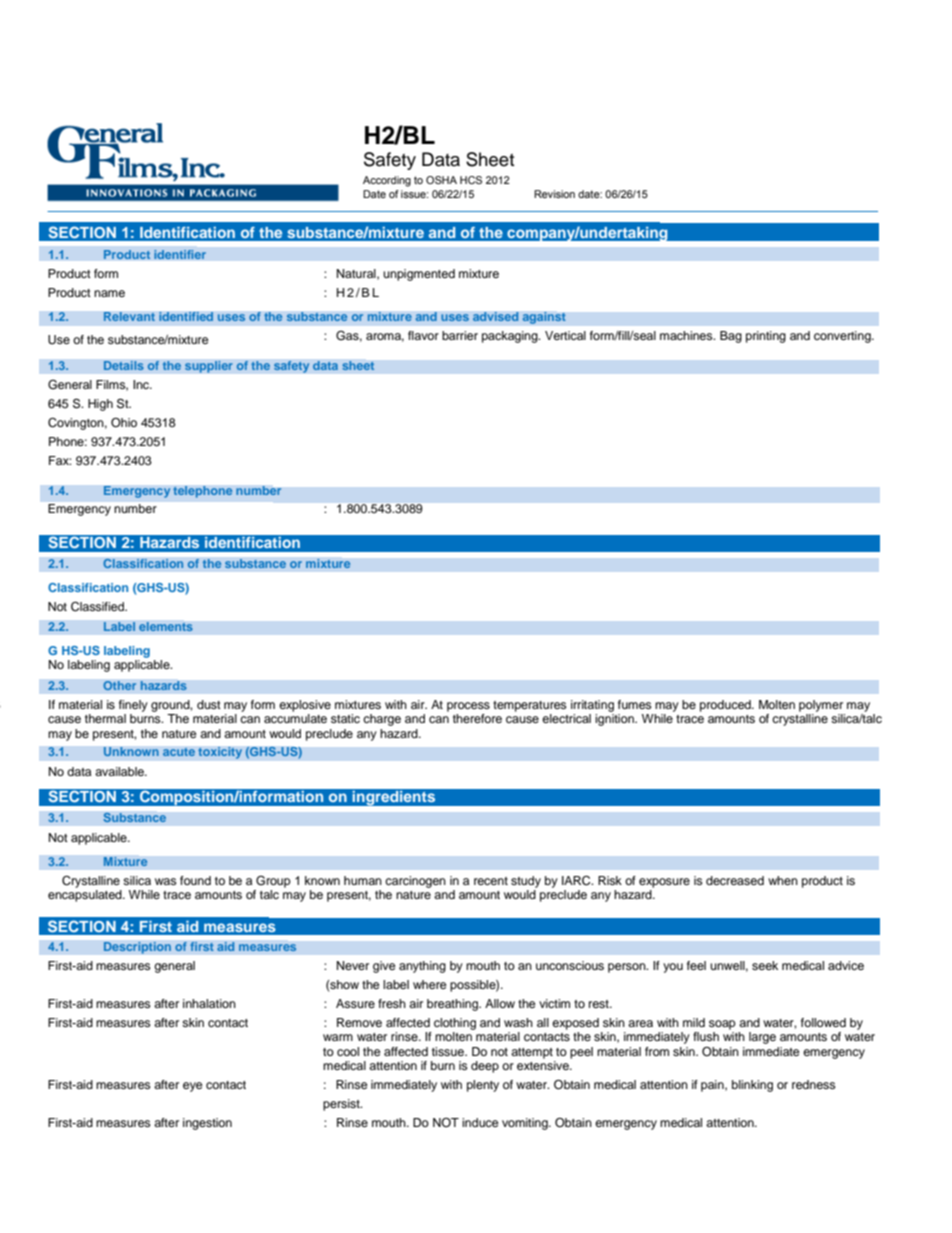  I want to click on blinking, so click(752, 1086).
